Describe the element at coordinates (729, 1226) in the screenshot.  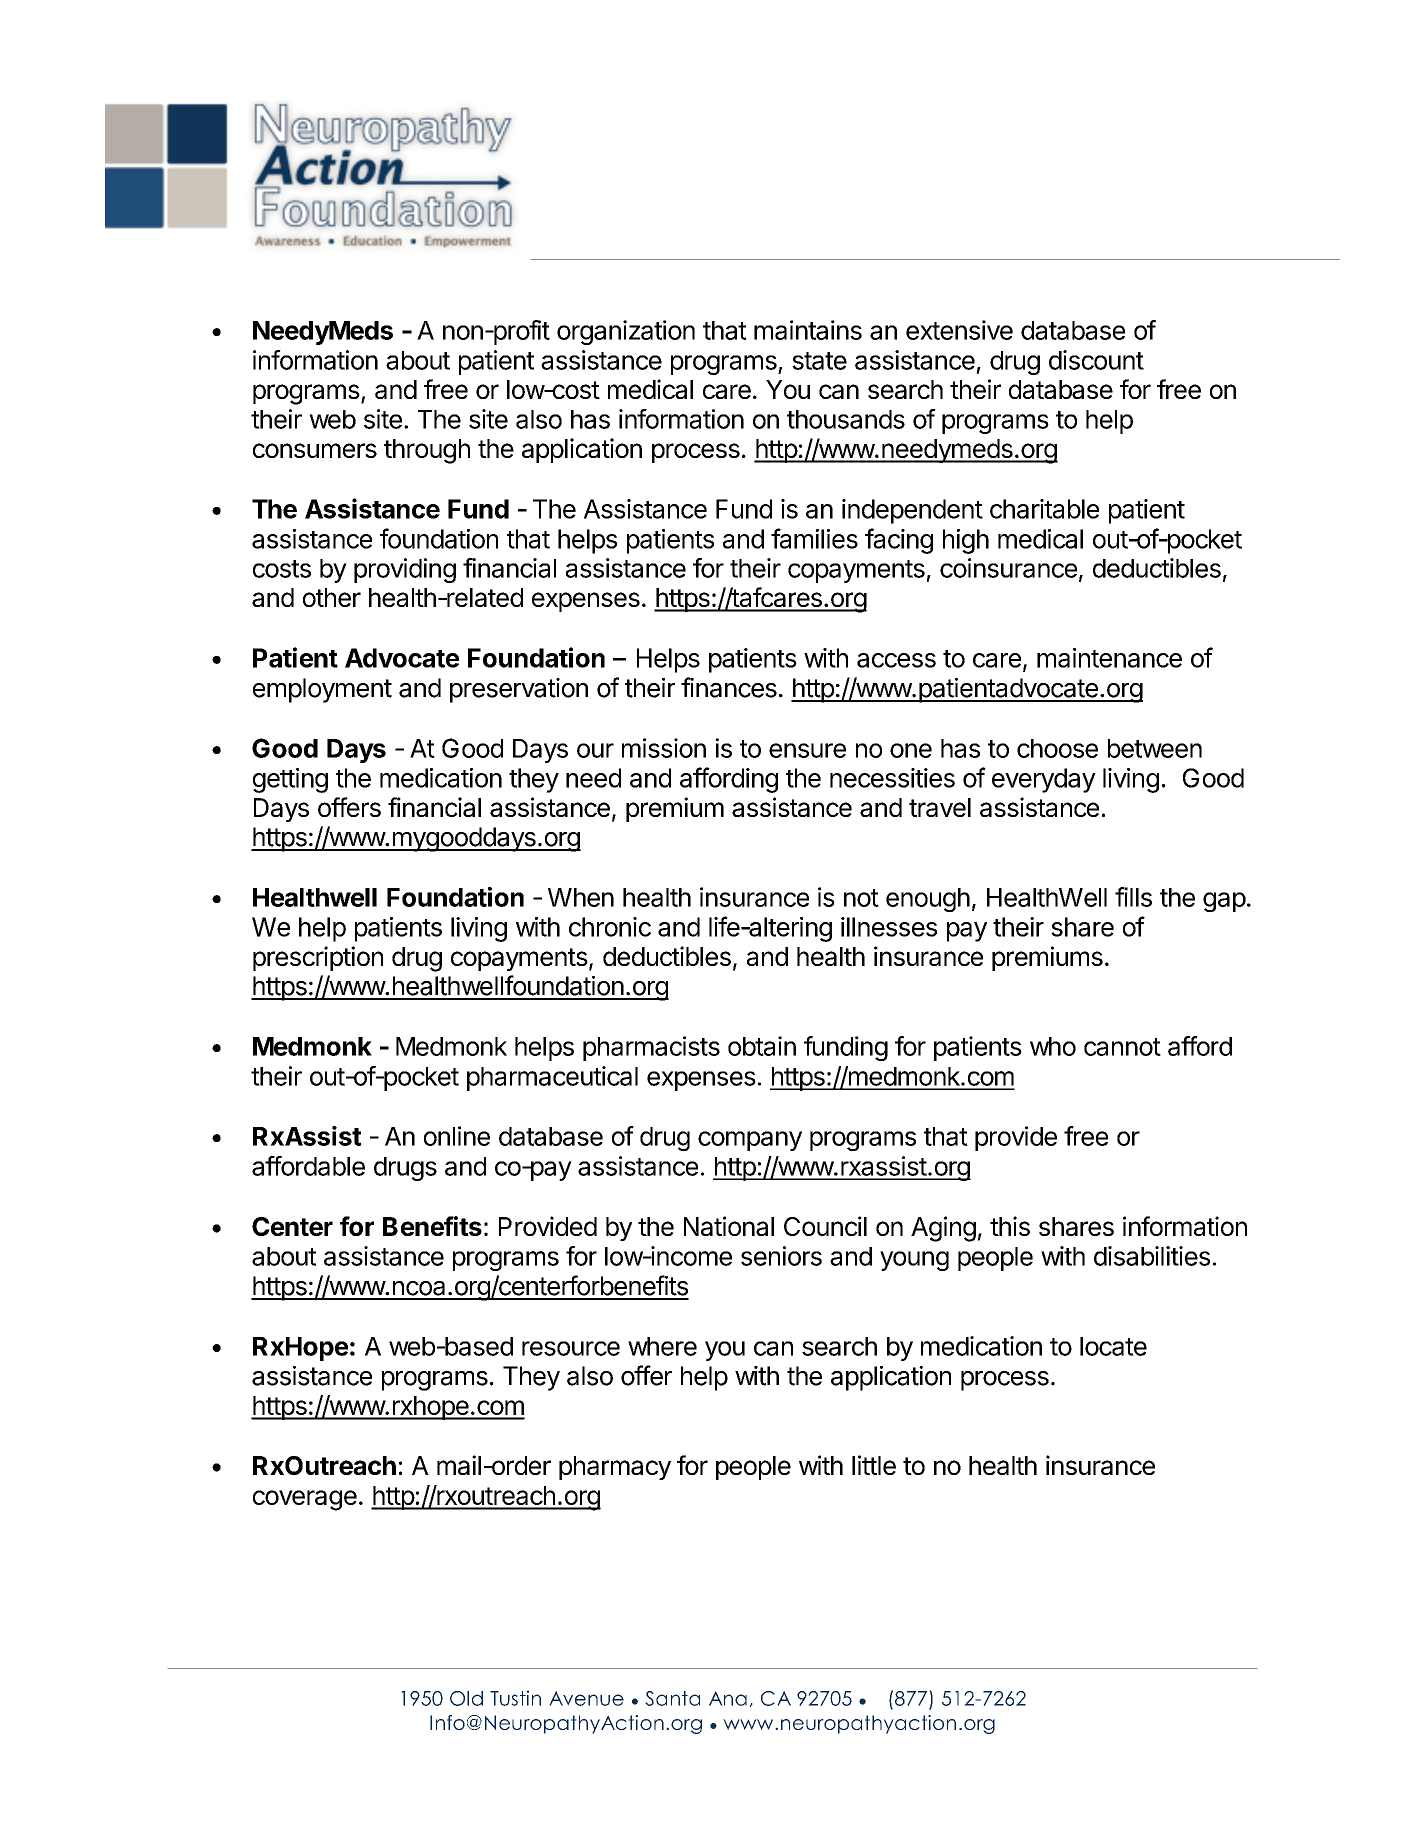
I see `National` at that location.
